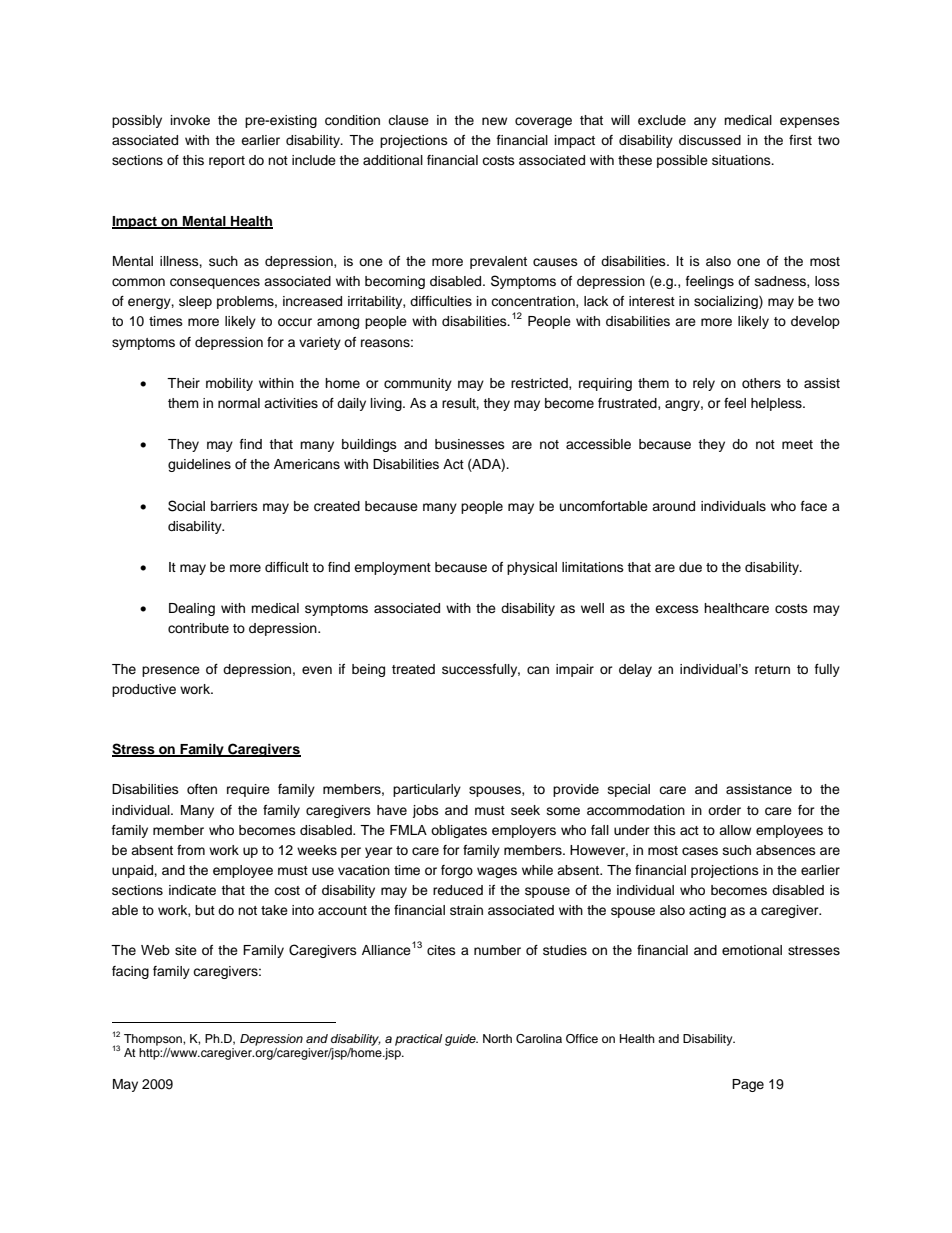 This screenshot has height=1233, width=952. Describe the element at coordinates (748, 1085) in the screenshot. I see `Page` at that location.
